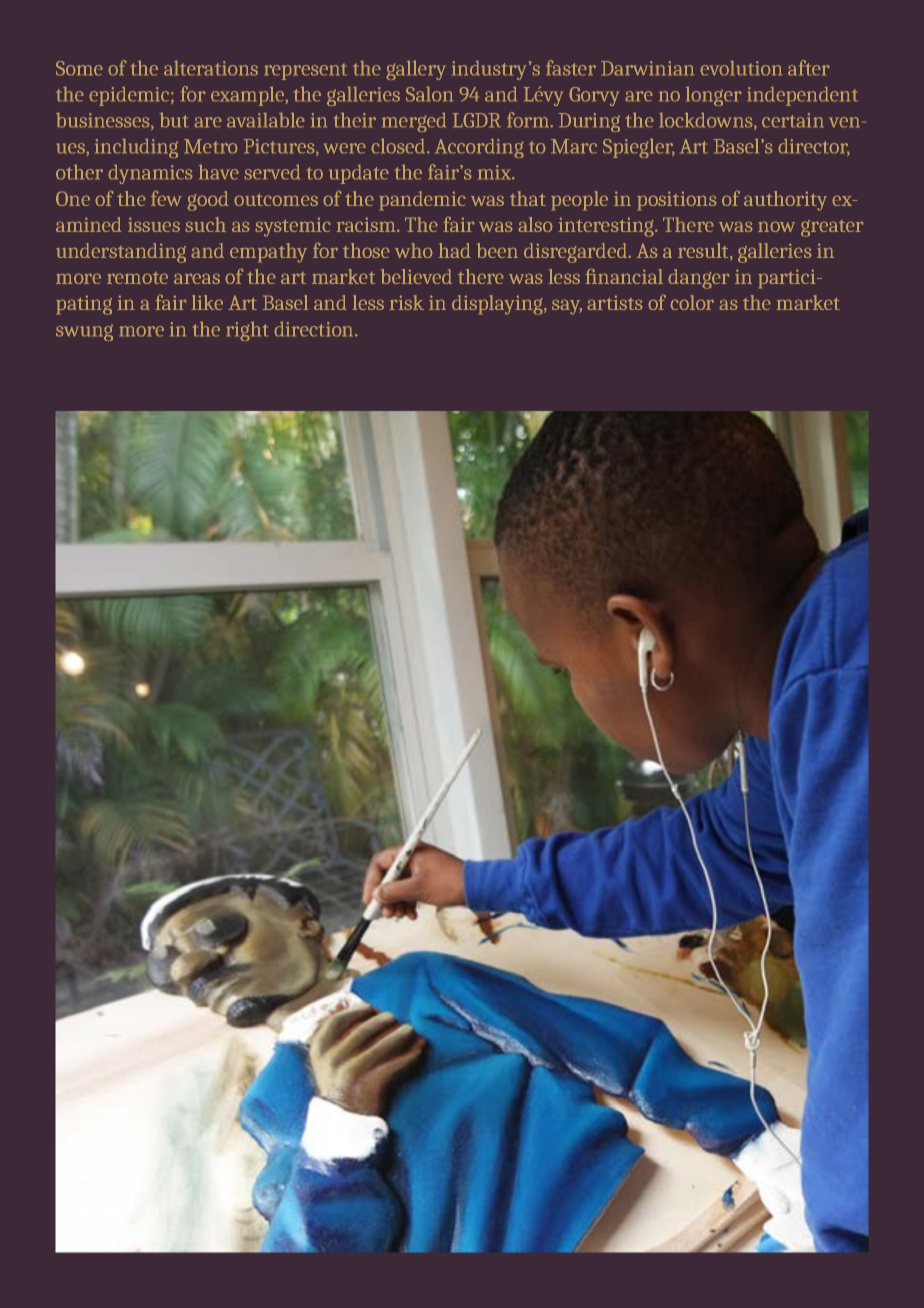 The height and width of the screenshot is (1308, 924). I want to click on pandemic, so click(422, 201).
